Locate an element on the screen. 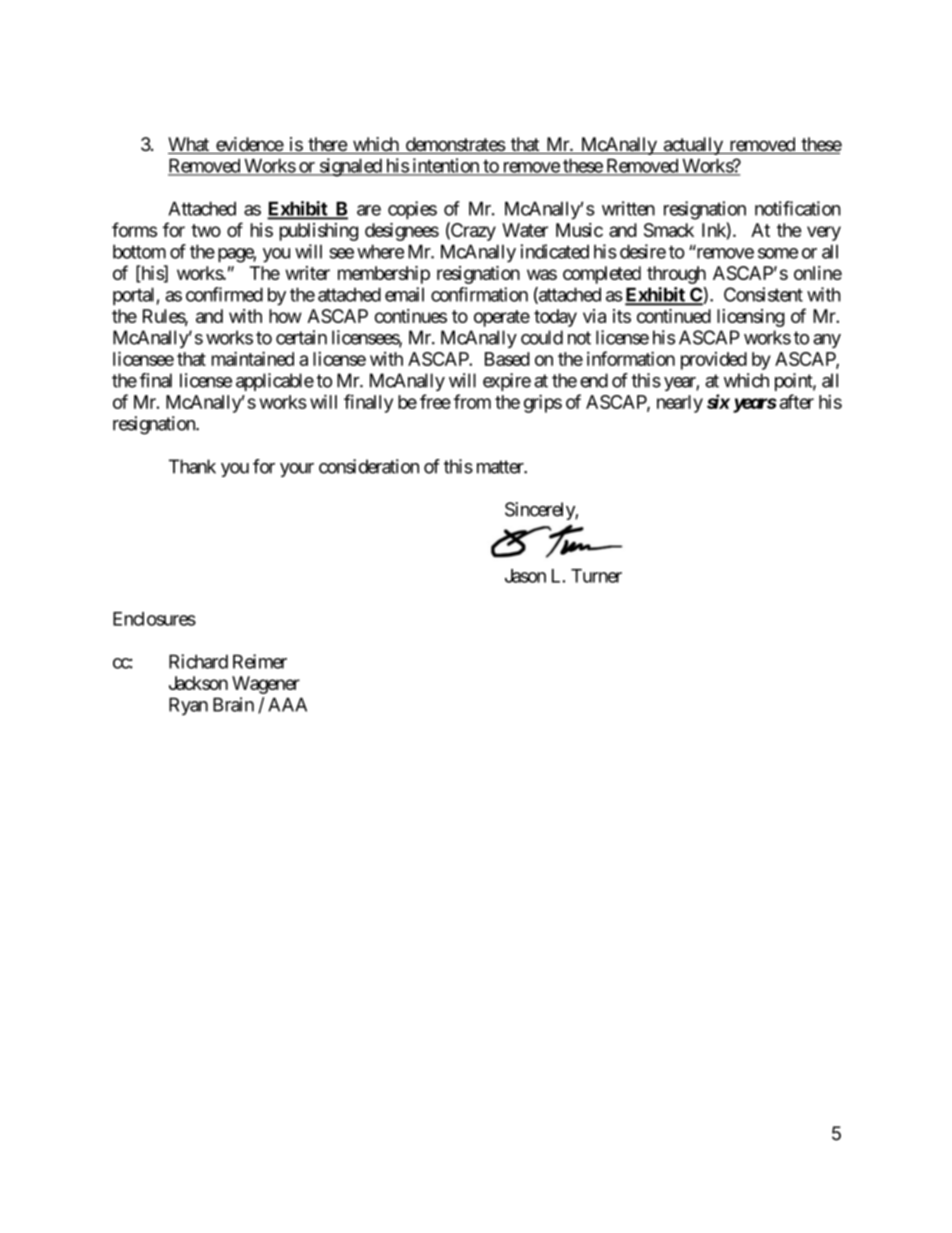 The height and width of the screenshot is (1233, 952). Jackson is located at coordinates (198, 683).
